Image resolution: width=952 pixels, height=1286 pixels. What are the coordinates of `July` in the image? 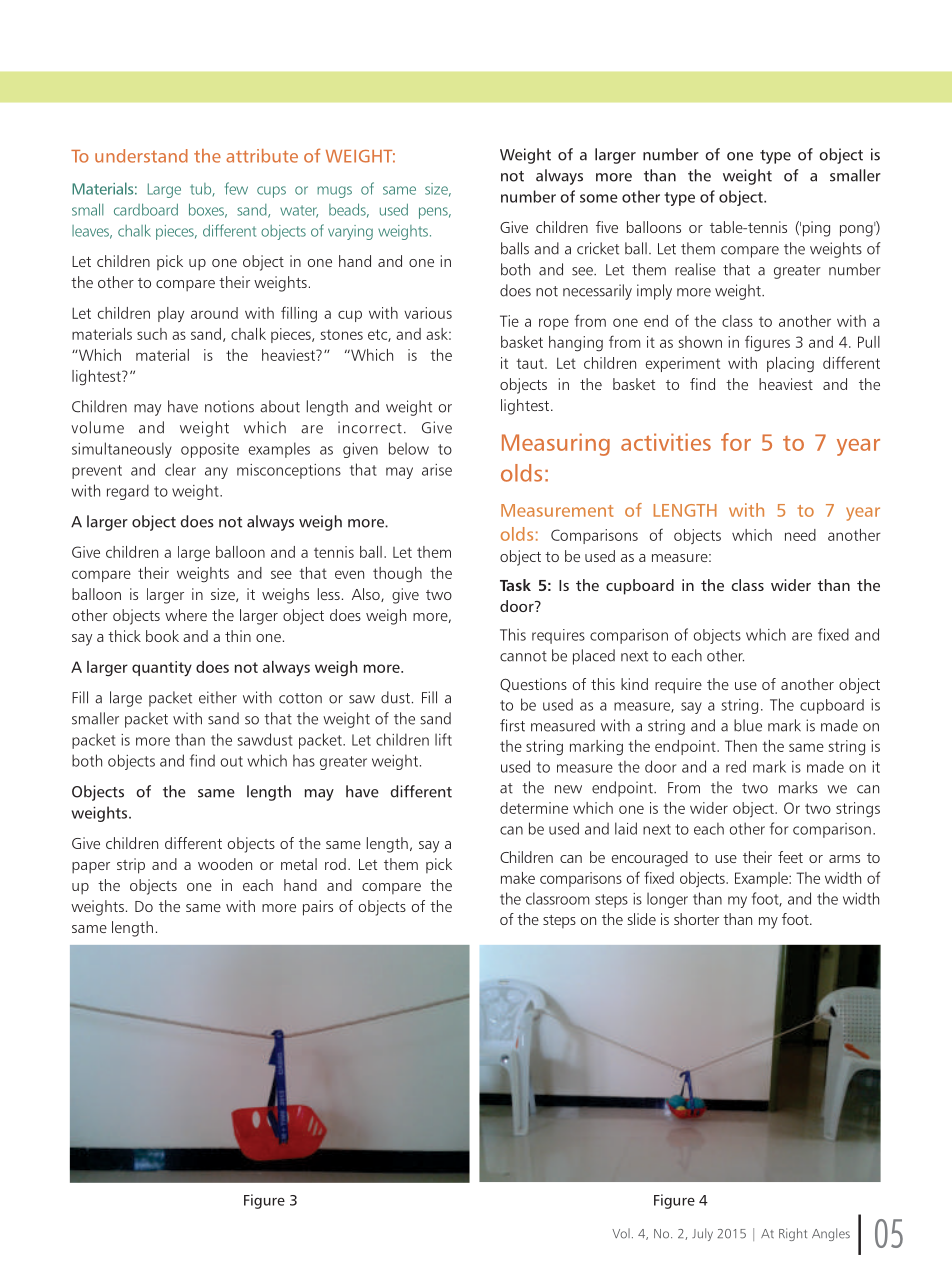 It's located at (702, 1234).
